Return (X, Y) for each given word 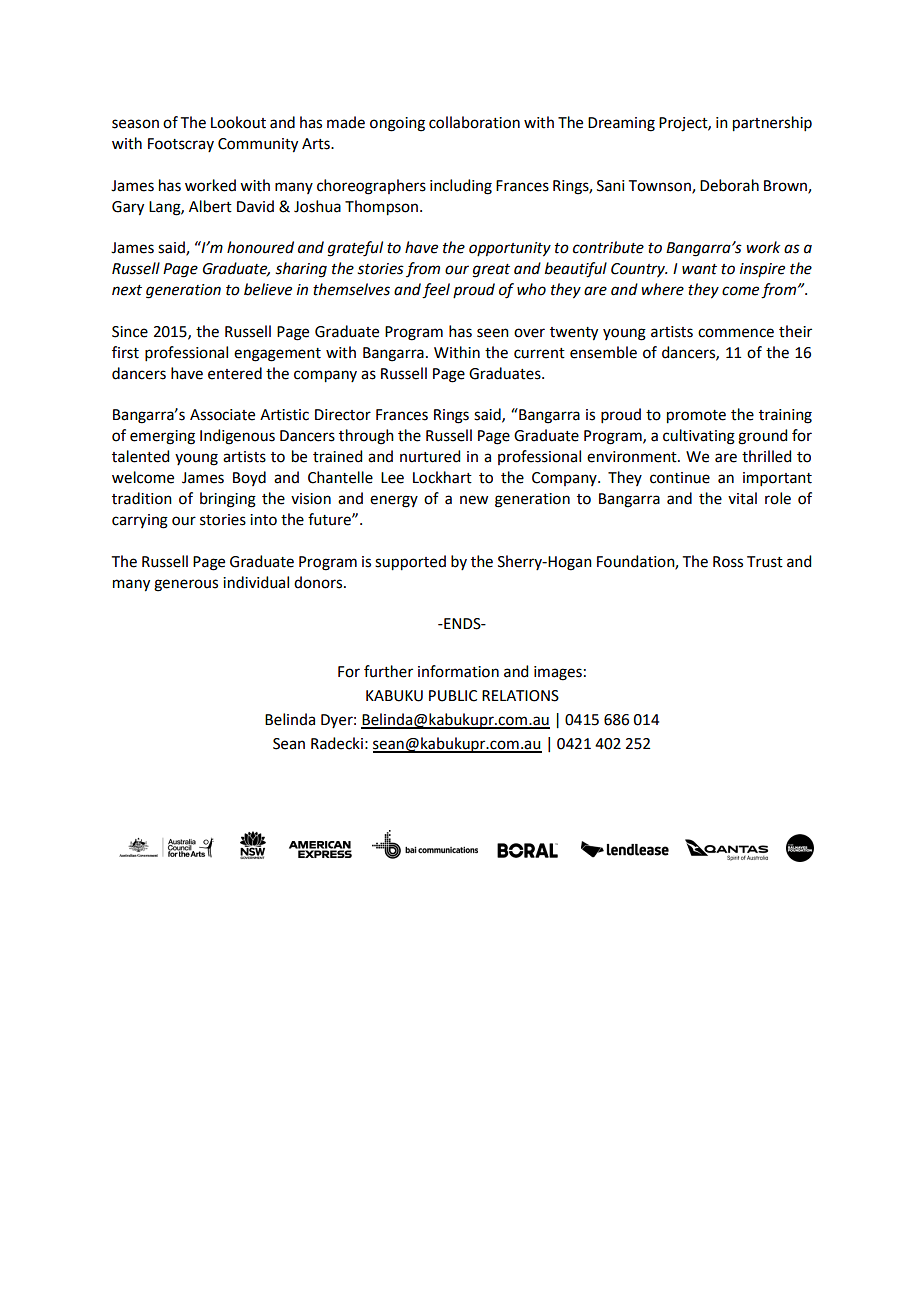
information (458, 671)
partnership (772, 124)
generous (186, 585)
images (558, 673)
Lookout (238, 122)
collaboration (474, 122)
